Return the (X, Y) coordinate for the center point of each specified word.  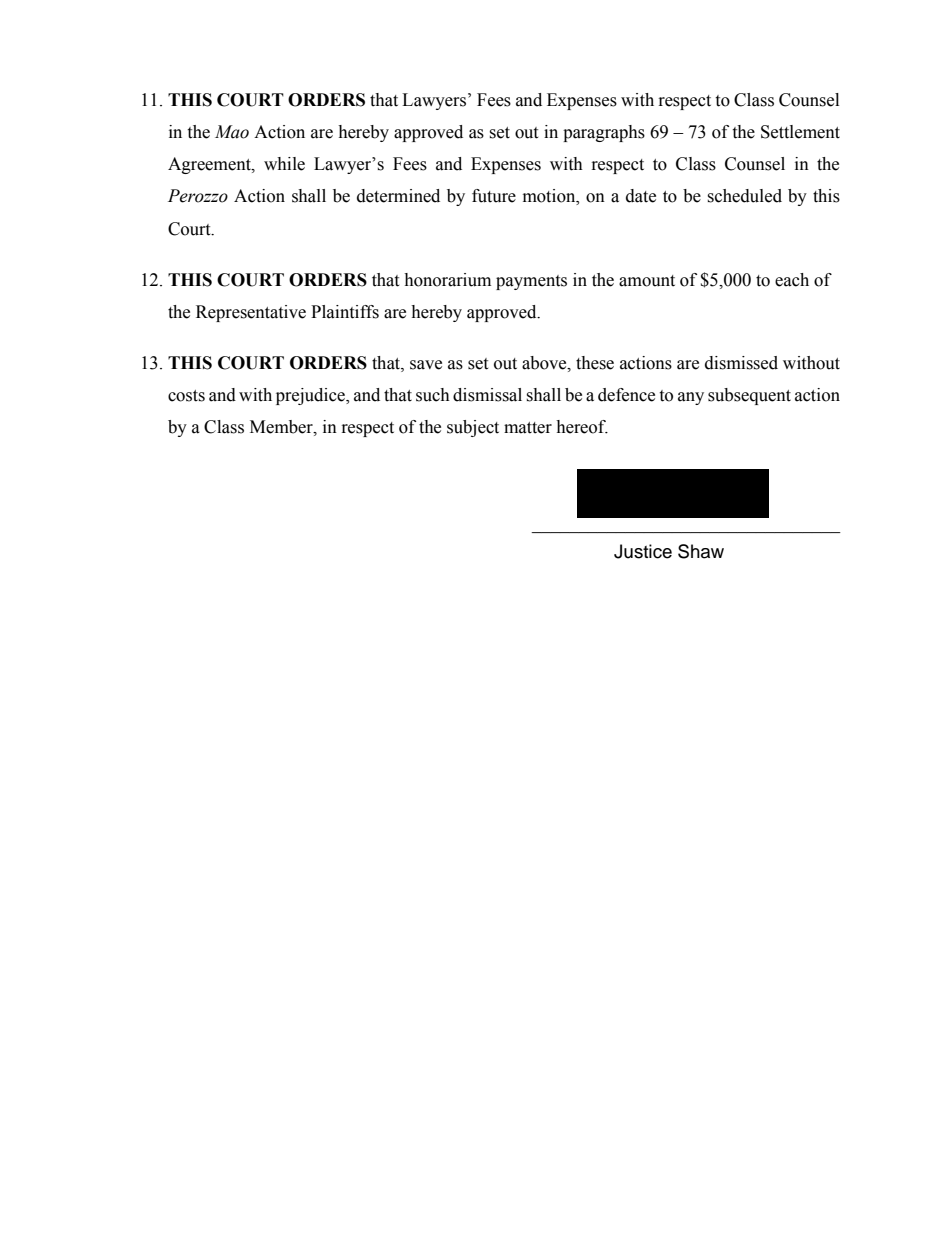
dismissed (741, 363)
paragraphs (604, 133)
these (595, 363)
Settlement (800, 132)
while (284, 164)
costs (186, 396)
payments (531, 282)
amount (647, 281)
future (494, 196)
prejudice (311, 396)
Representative (251, 313)
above (545, 363)
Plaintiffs (345, 312)
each (792, 280)
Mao (232, 132)
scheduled (744, 196)
